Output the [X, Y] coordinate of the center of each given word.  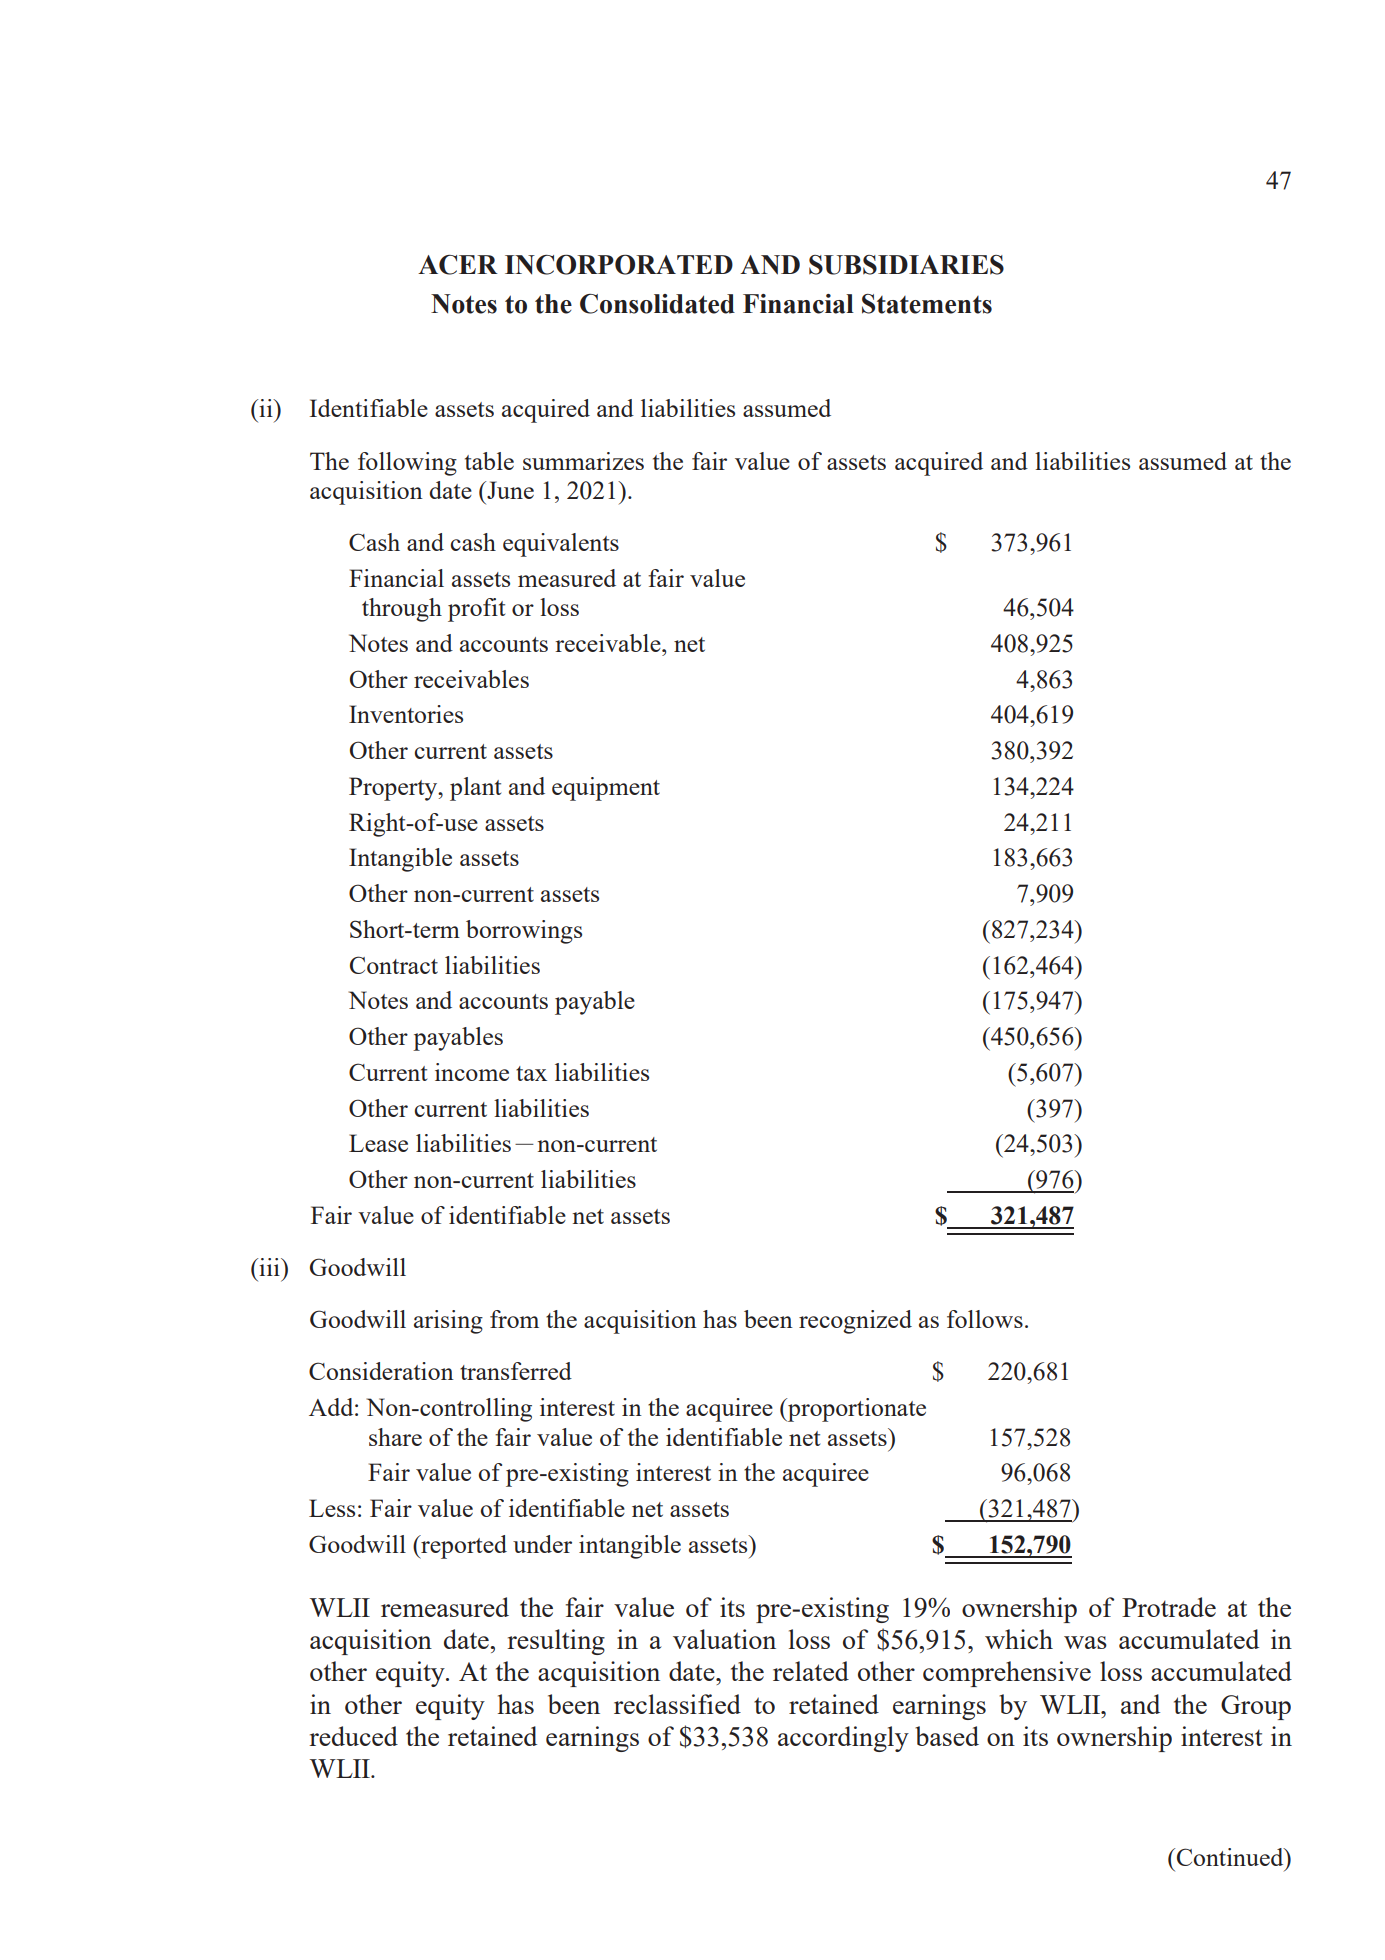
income [472, 1072]
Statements [927, 304]
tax [531, 1073]
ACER [458, 265]
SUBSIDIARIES [906, 265]
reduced [353, 1736]
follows [985, 1319]
